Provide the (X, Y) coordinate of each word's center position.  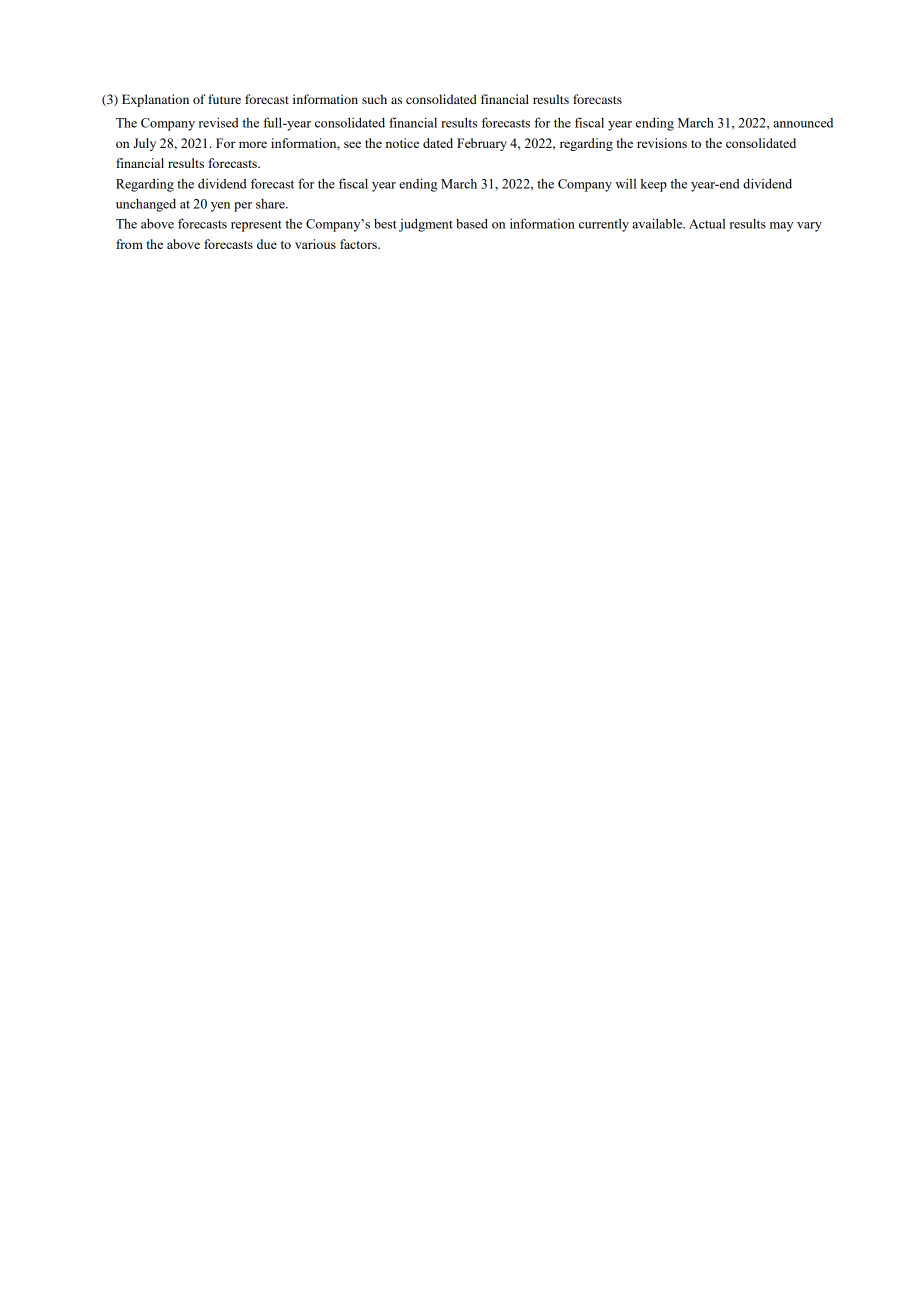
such (374, 99)
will (626, 183)
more (253, 144)
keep (654, 185)
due (267, 244)
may (781, 227)
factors (359, 244)
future (224, 99)
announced (803, 123)
